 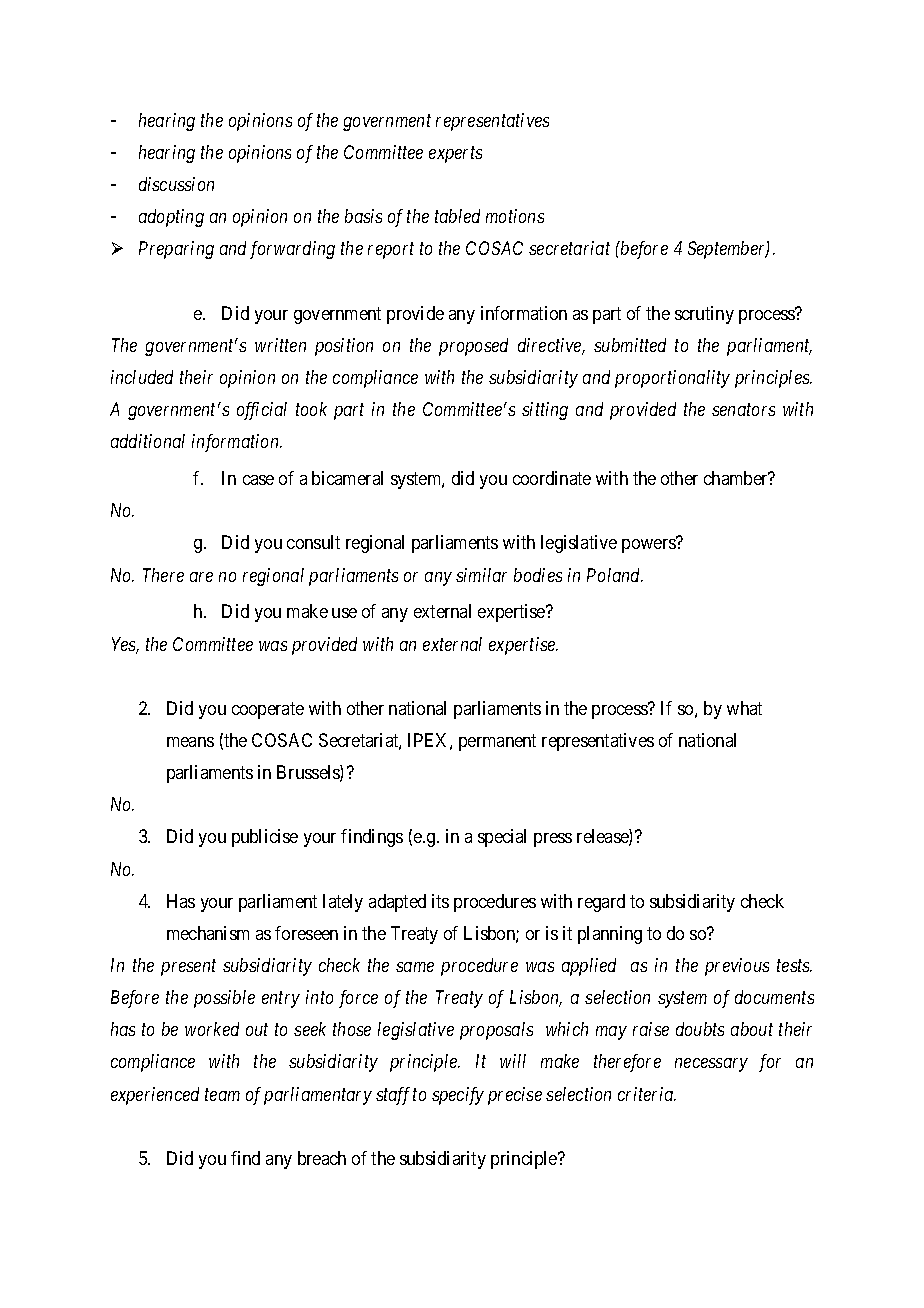 What do you see at coordinates (262, 411) in the document?
I see `official` at bounding box center [262, 411].
